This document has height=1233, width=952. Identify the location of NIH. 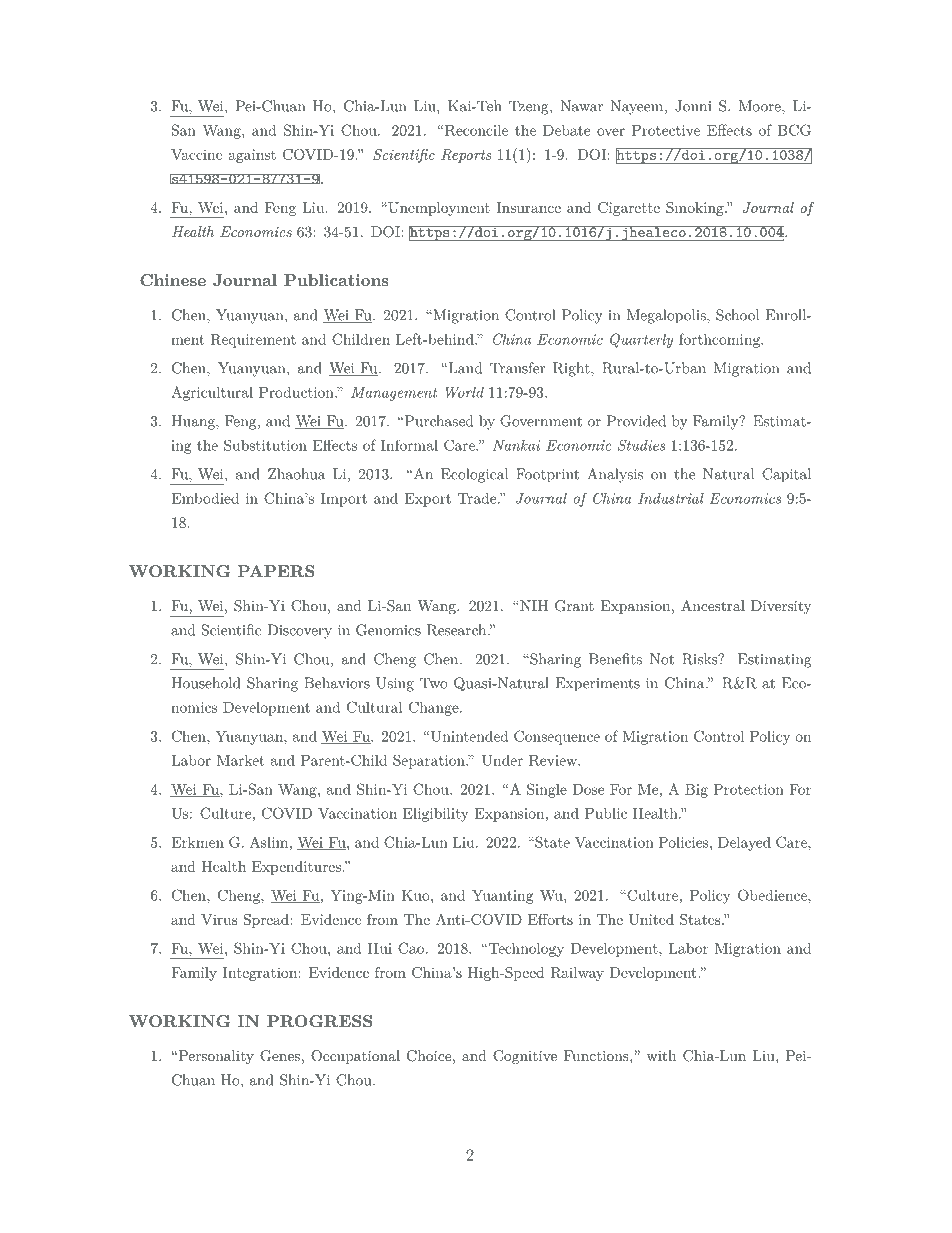
(533, 605).
